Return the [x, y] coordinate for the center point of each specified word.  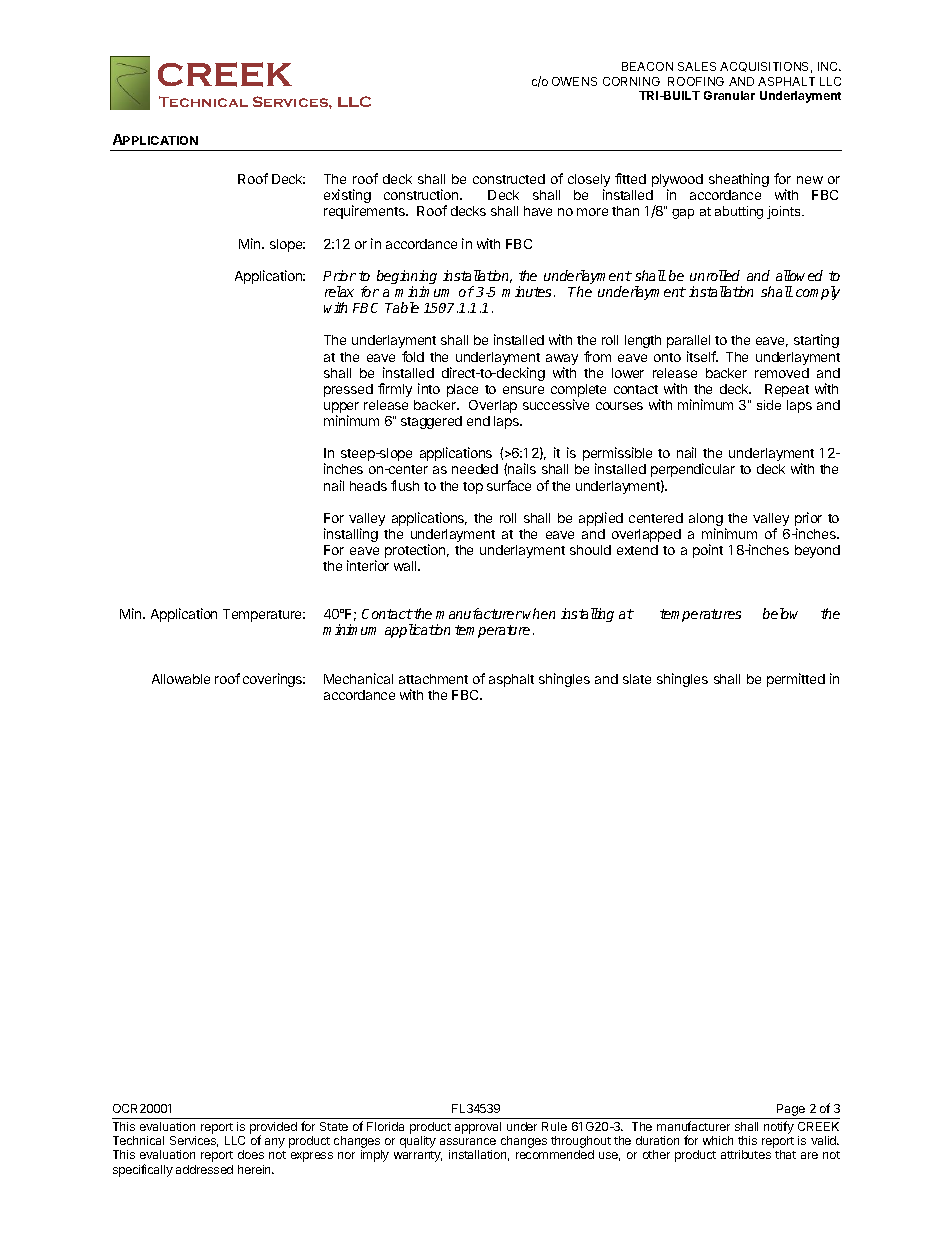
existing [347, 197]
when [539, 613]
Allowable [181, 679]
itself [702, 356]
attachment [433, 679]
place [462, 390]
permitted [796, 680]
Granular [729, 95]
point [708, 551]
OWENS [574, 81]
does [251, 1154]
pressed [348, 390]
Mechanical [358, 678]
